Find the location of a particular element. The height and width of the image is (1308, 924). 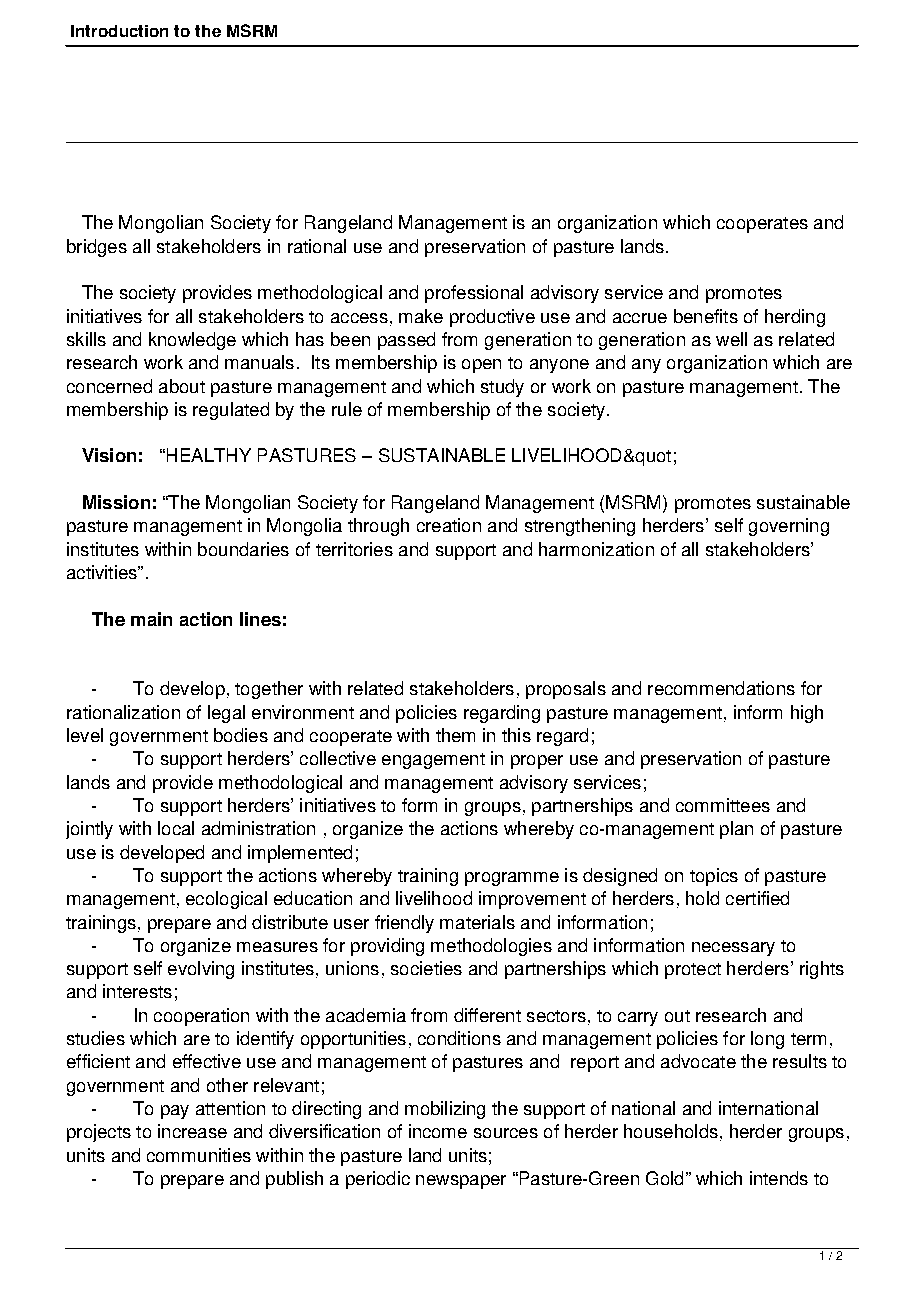

communities is located at coordinates (199, 1155).
